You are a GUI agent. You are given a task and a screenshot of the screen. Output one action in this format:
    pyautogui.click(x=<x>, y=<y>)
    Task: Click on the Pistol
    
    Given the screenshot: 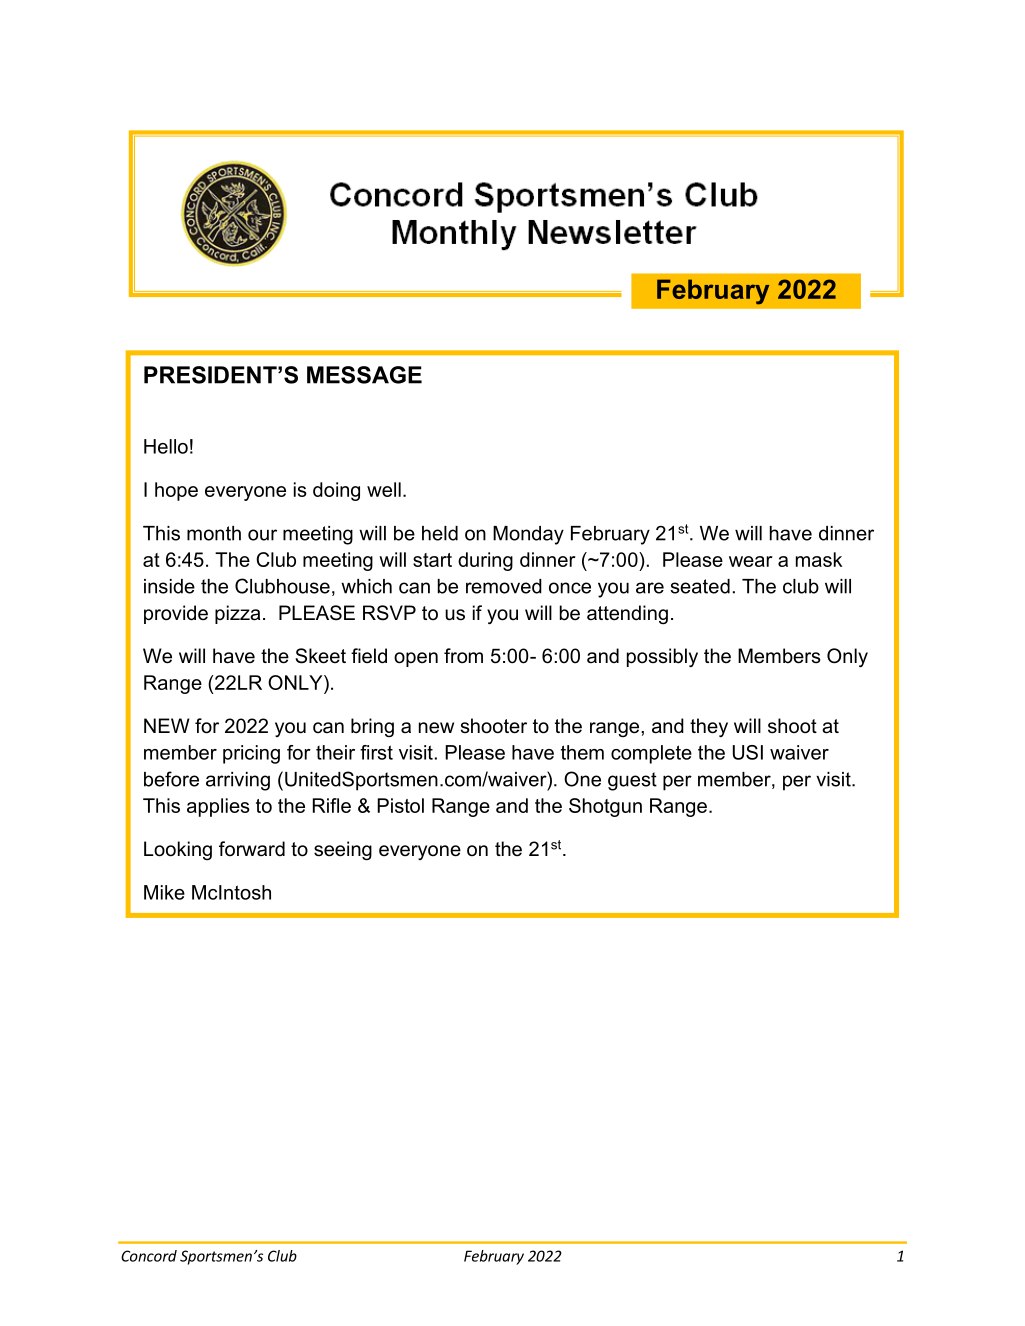 What is the action you would take?
    pyautogui.click(x=400, y=805)
